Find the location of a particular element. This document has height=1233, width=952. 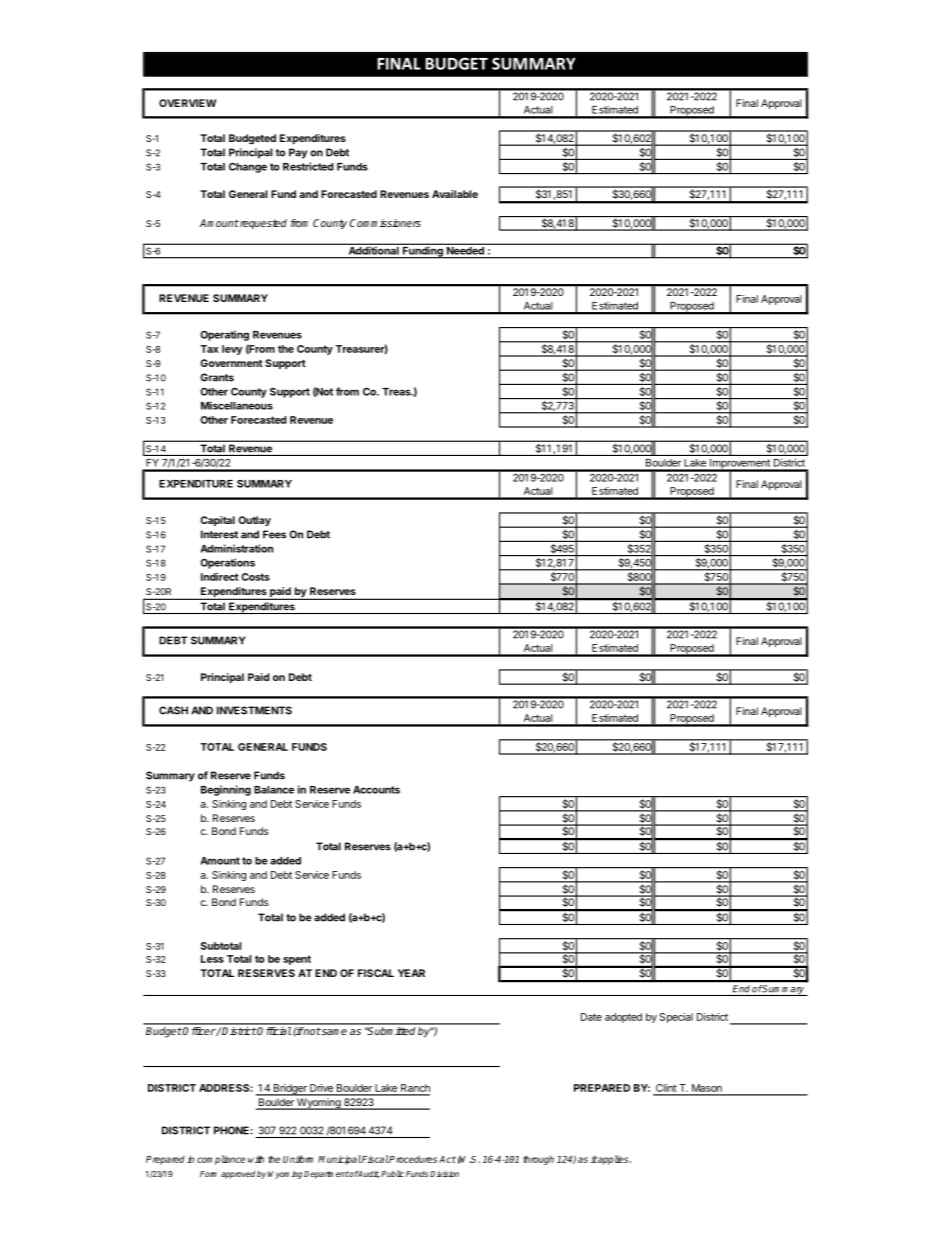

Outlay is located at coordinates (254, 521).
